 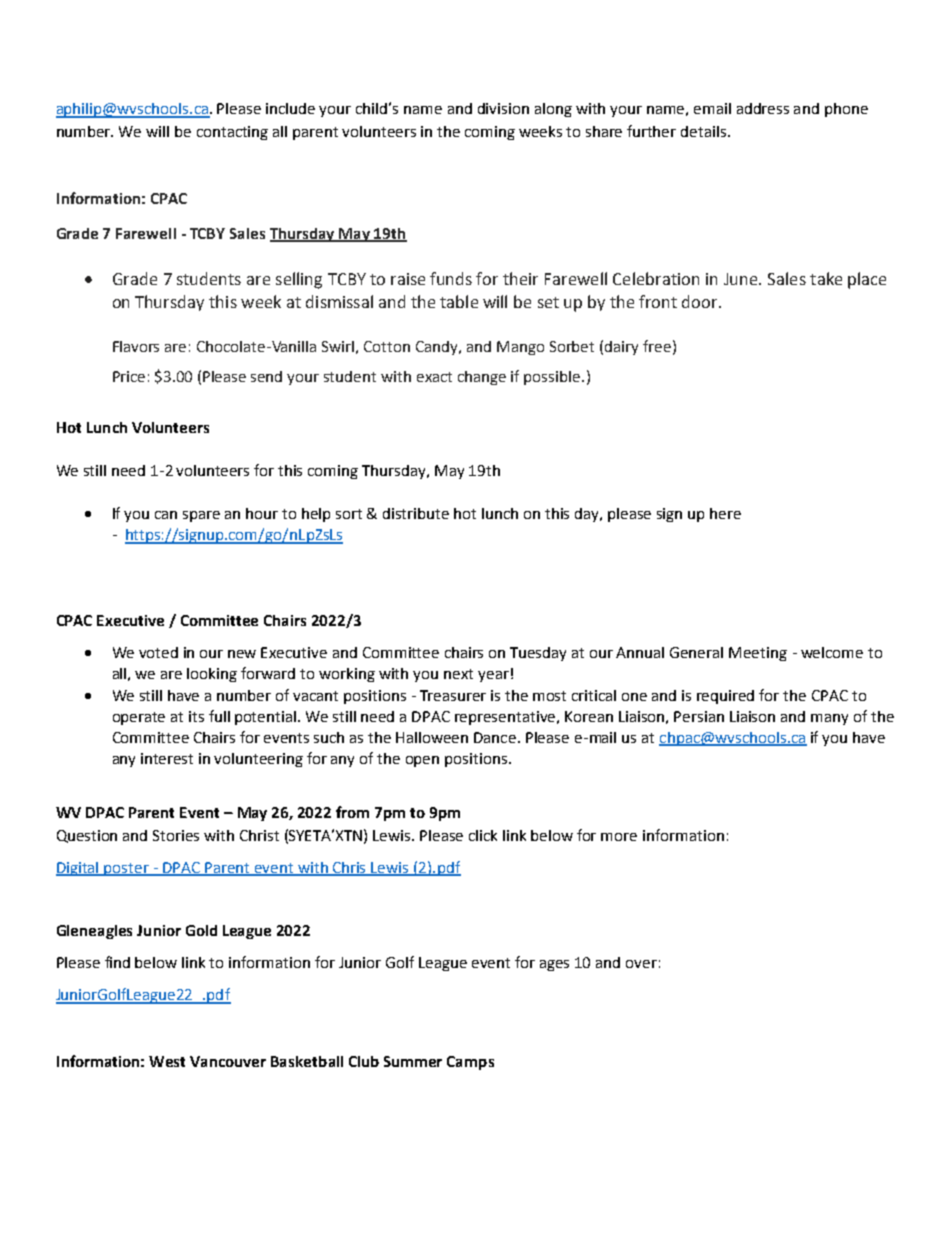 What do you see at coordinates (232, 133) in the screenshot?
I see `contacting` at bounding box center [232, 133].
